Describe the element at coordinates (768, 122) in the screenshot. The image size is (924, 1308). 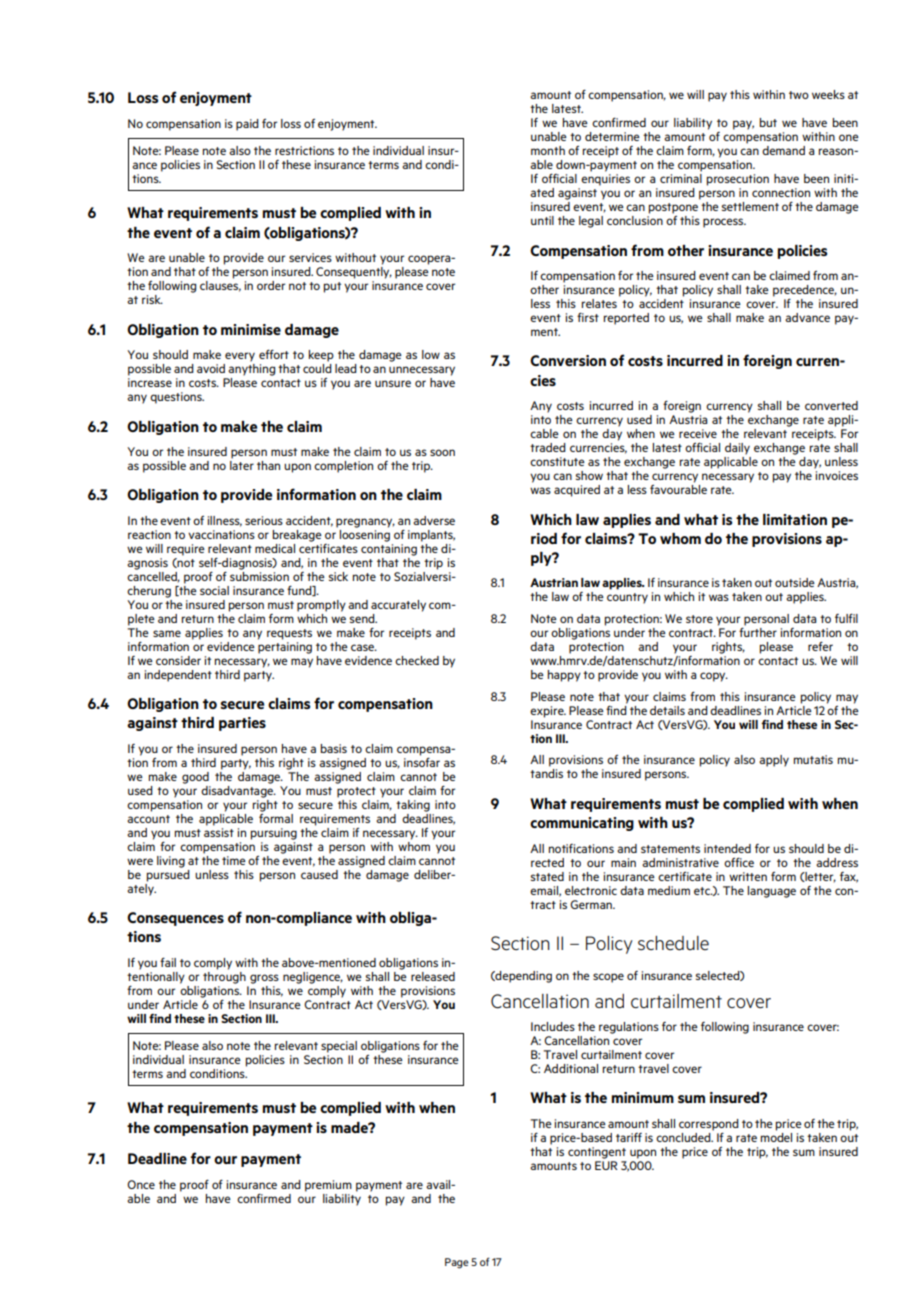
I see `but` at that location.
